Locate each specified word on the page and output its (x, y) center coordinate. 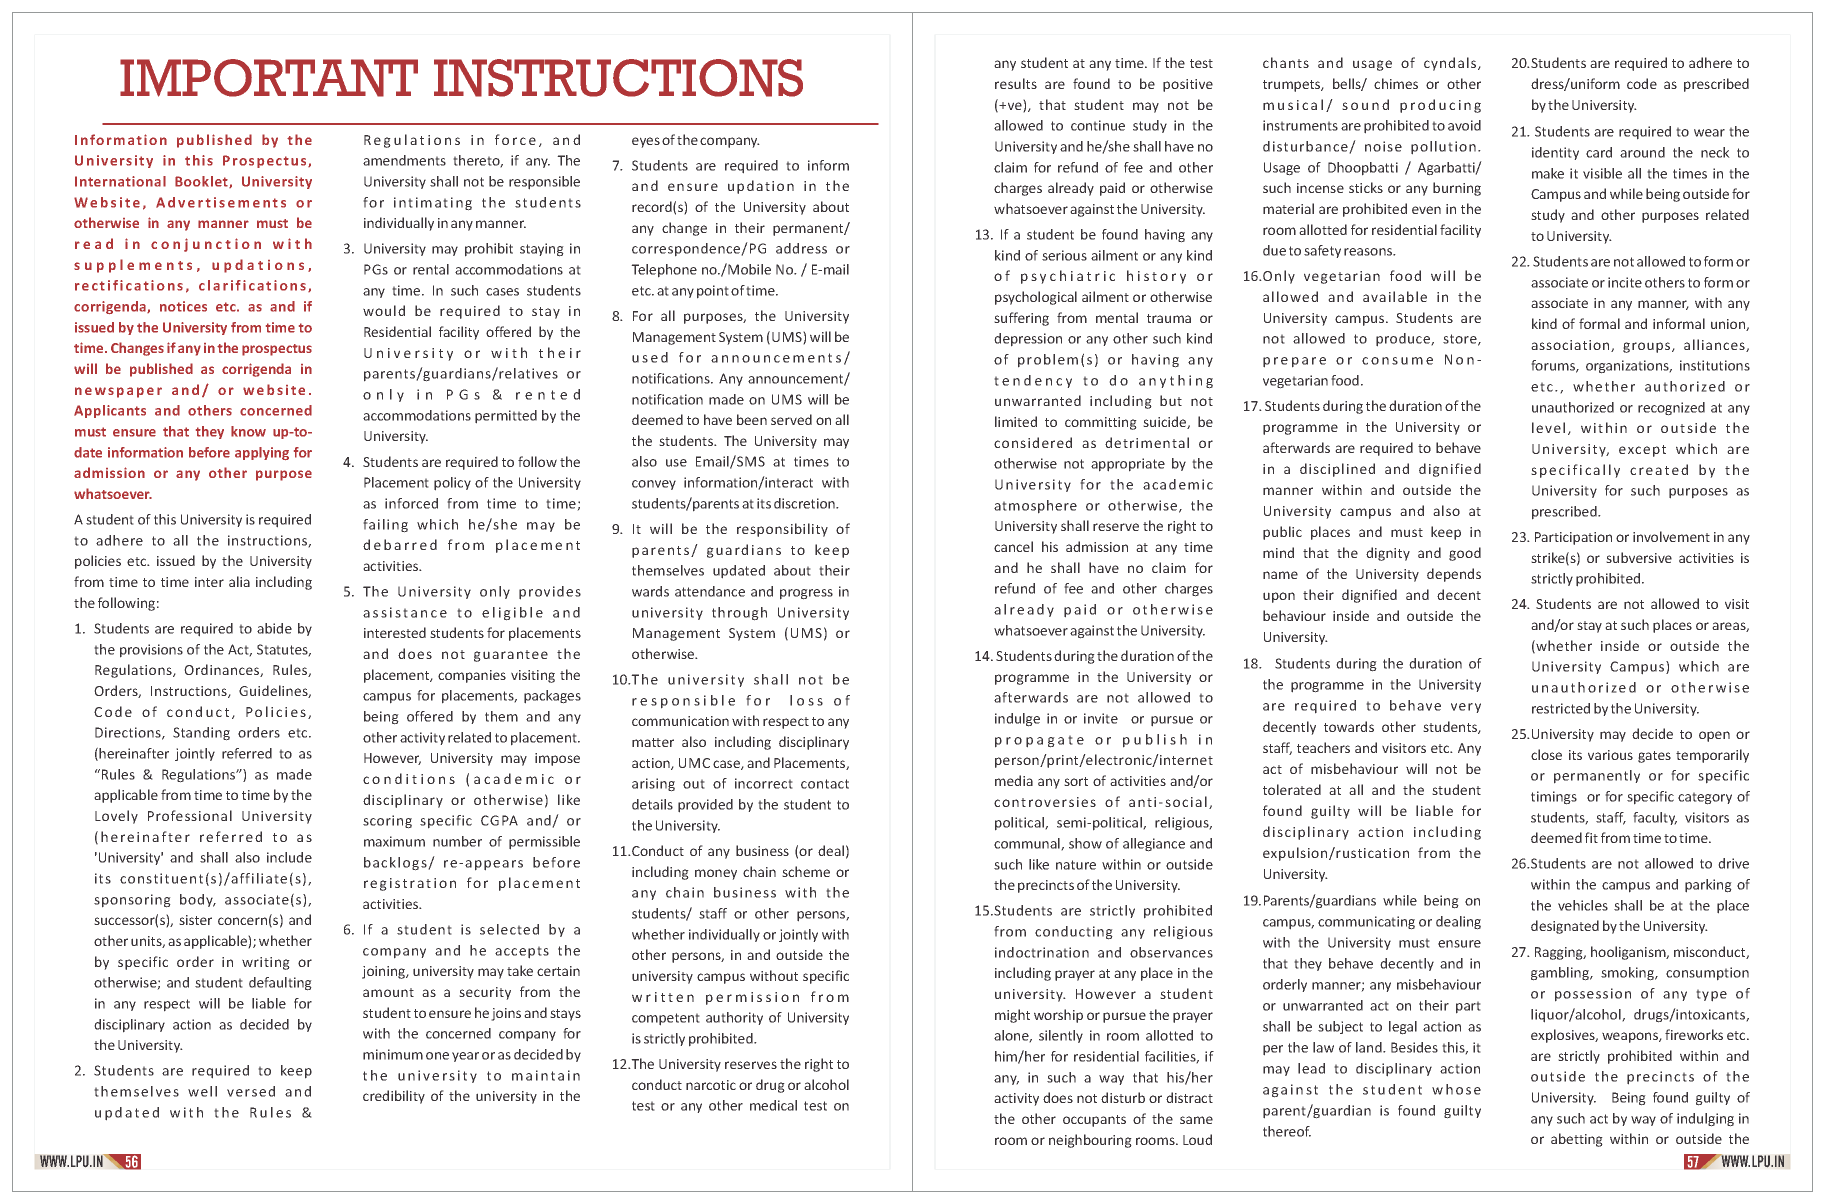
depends (1454, 575)
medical (773, 1105)
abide (274, 628)
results (1016, 83)
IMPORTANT (269, 78)
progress (806, 594)
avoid (1464, 125)
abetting (1577, 1140)
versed (251, 1091)
